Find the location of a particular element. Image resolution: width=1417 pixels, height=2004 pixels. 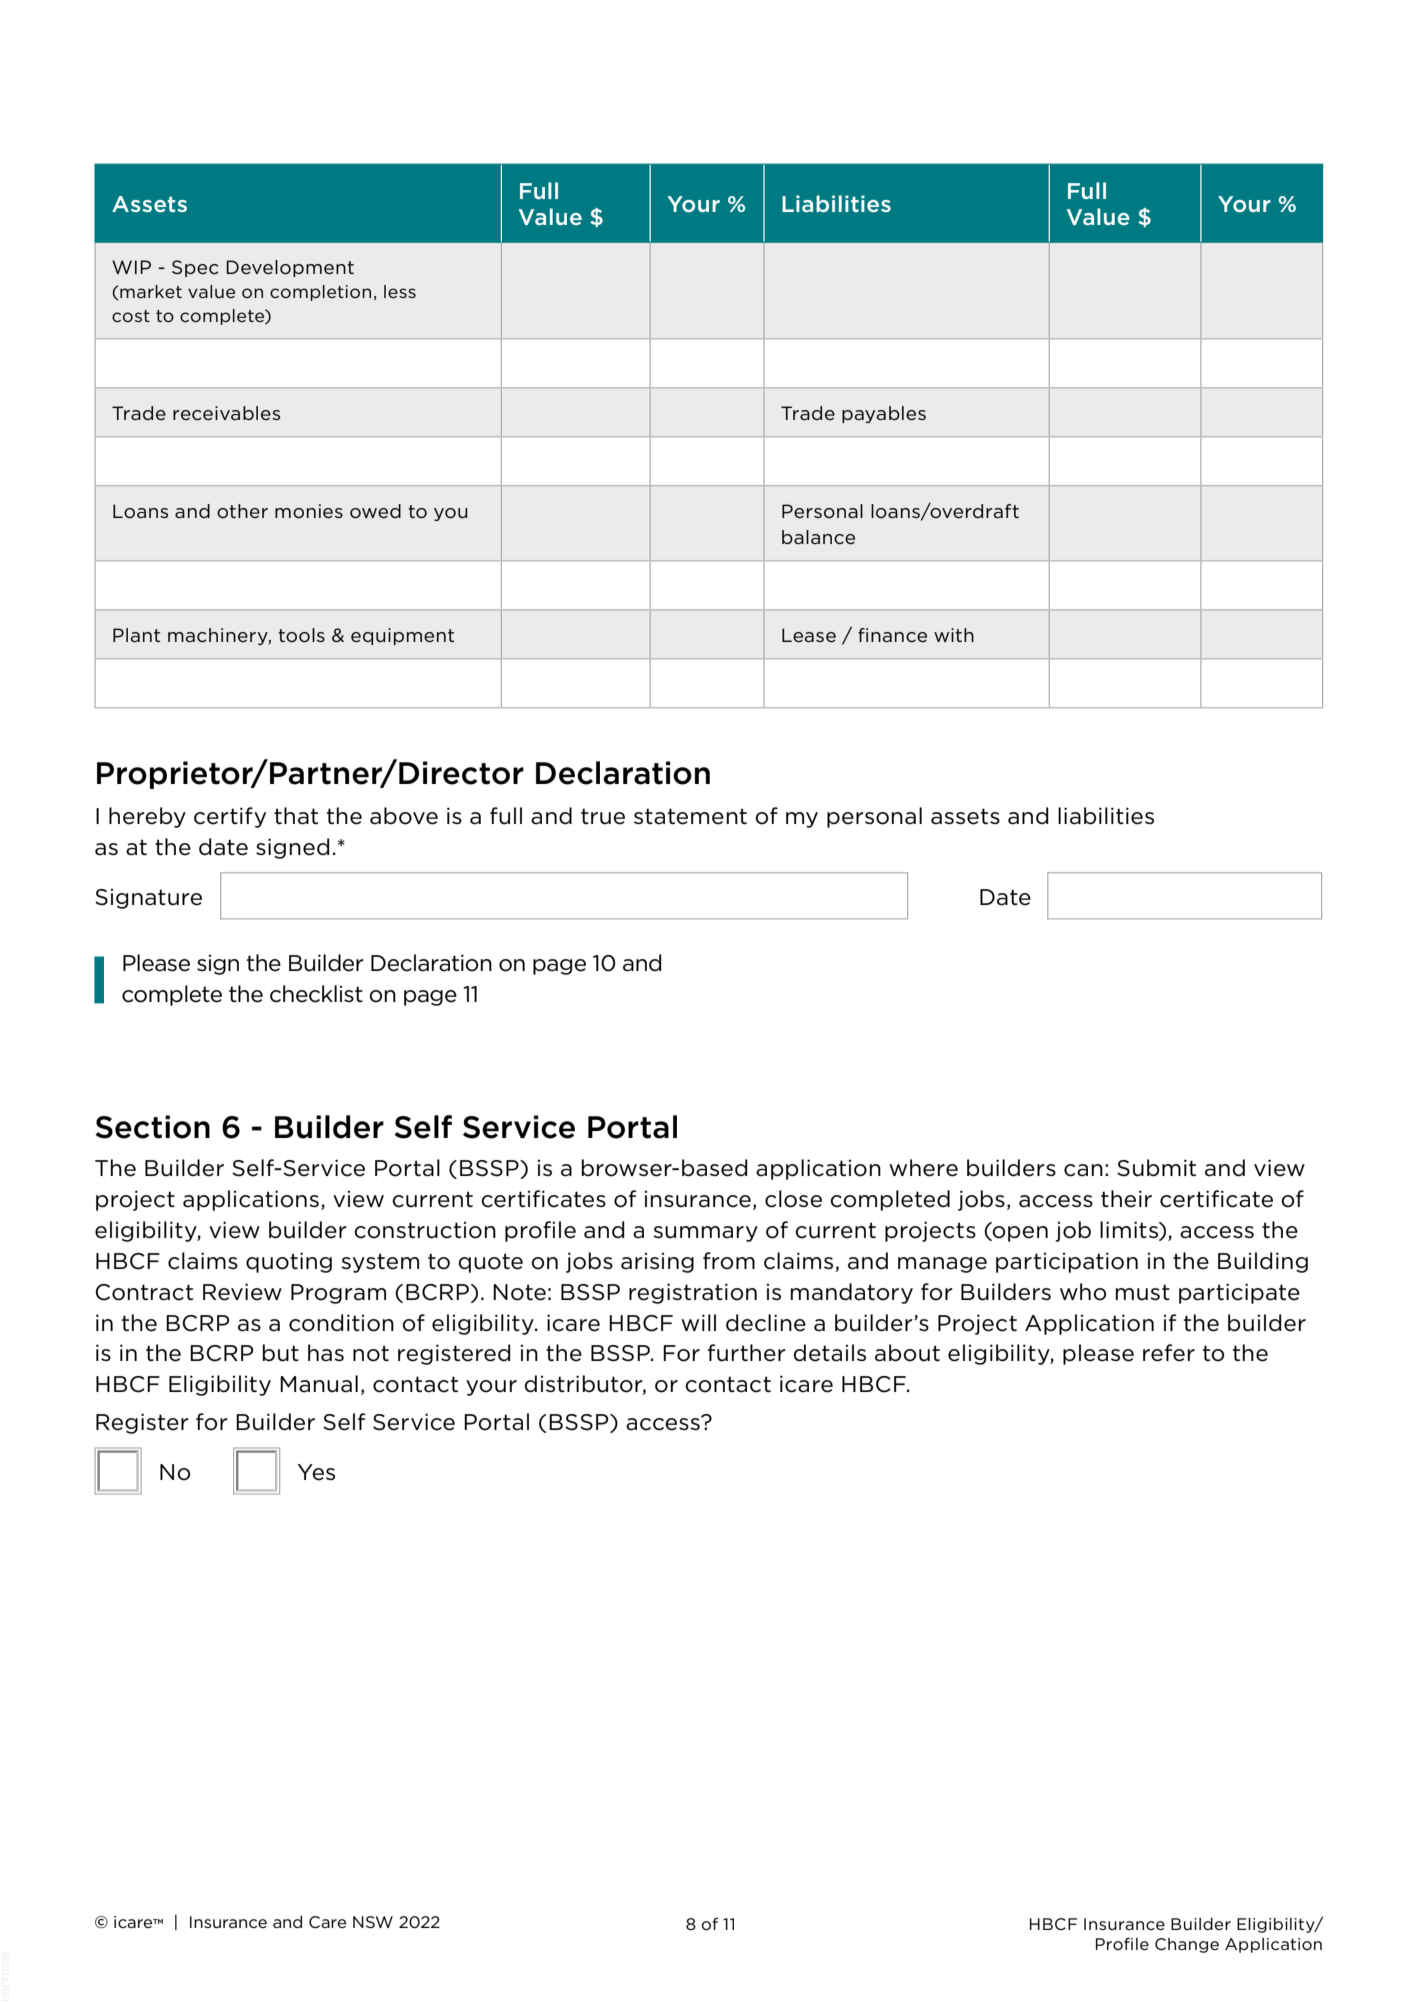

further is located at coordinates (747, 1353).
